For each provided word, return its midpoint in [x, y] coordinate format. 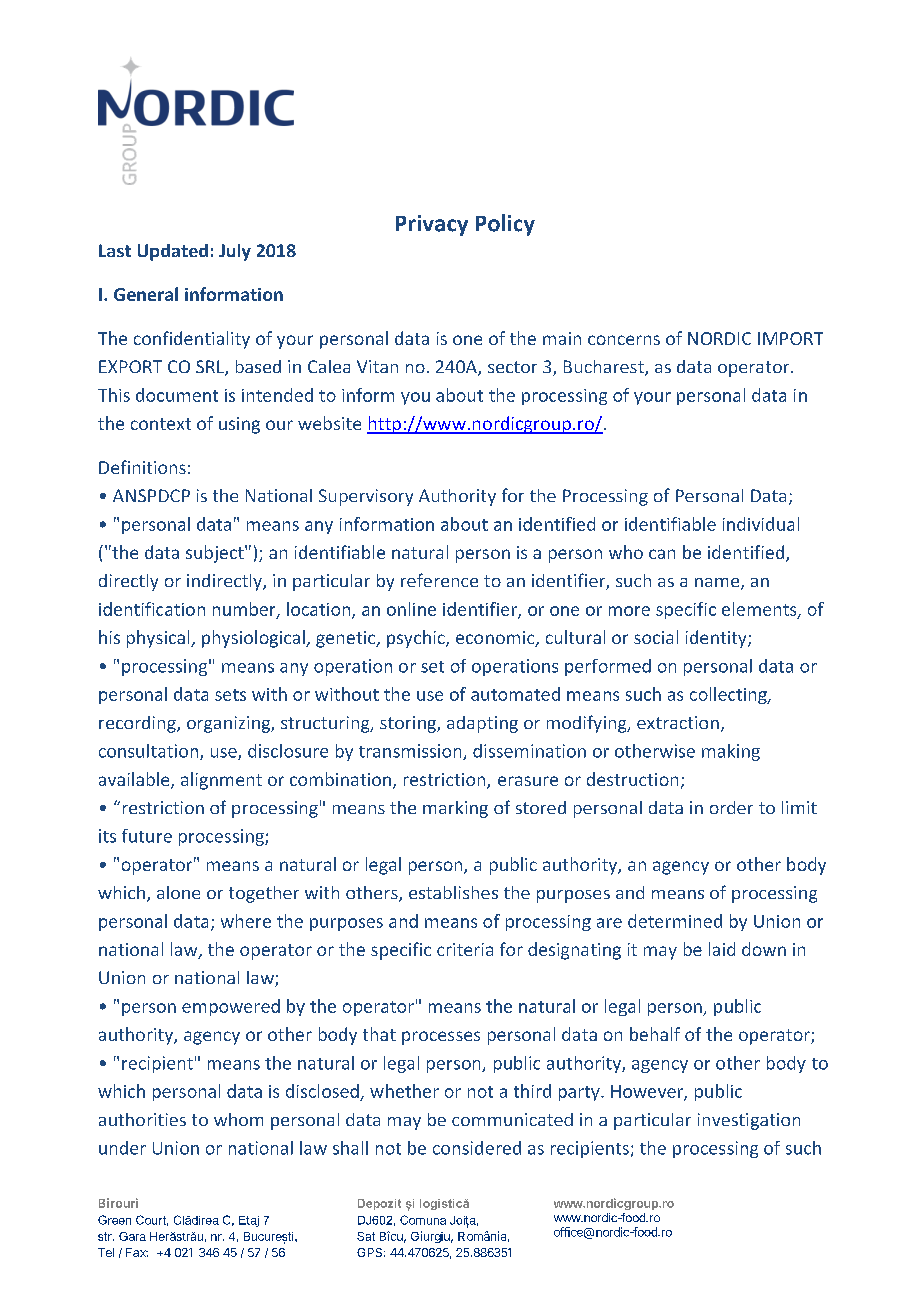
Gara [132, 1236]
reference [439, 580]
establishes [453, 892]
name [718, 584]
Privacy [432, 225]
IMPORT [790, 338]
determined [675, 921]
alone [178, 892]
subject [216, 554]
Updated [173, 252]
